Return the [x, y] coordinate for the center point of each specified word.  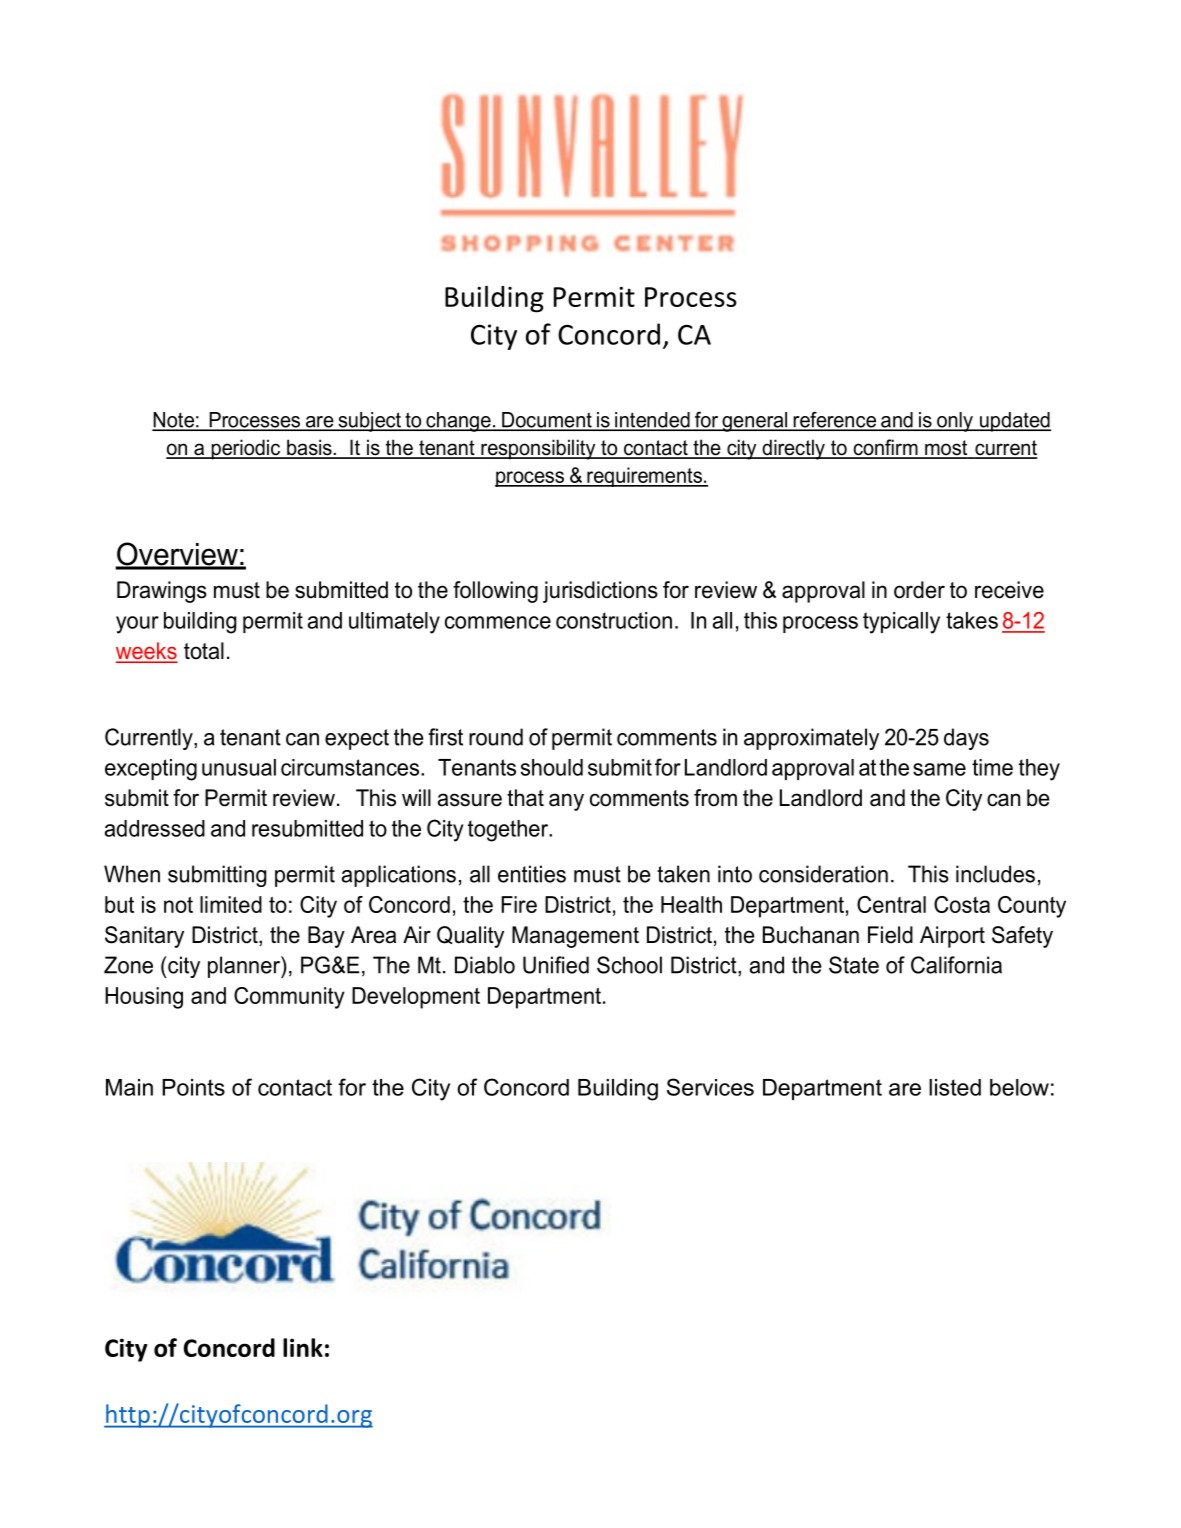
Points [193, 1087]
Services [710, 1087]
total [204, 651]
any [566, 802]
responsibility [538, 449]
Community [289, 998]
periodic [246, 449]
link [303, 1347]
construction [614, 620]
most [946, 449]
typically [901, 623]
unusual [239, 767]
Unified [556, 965]
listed [955, 1087]
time [992, 767]
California [956, 965]
